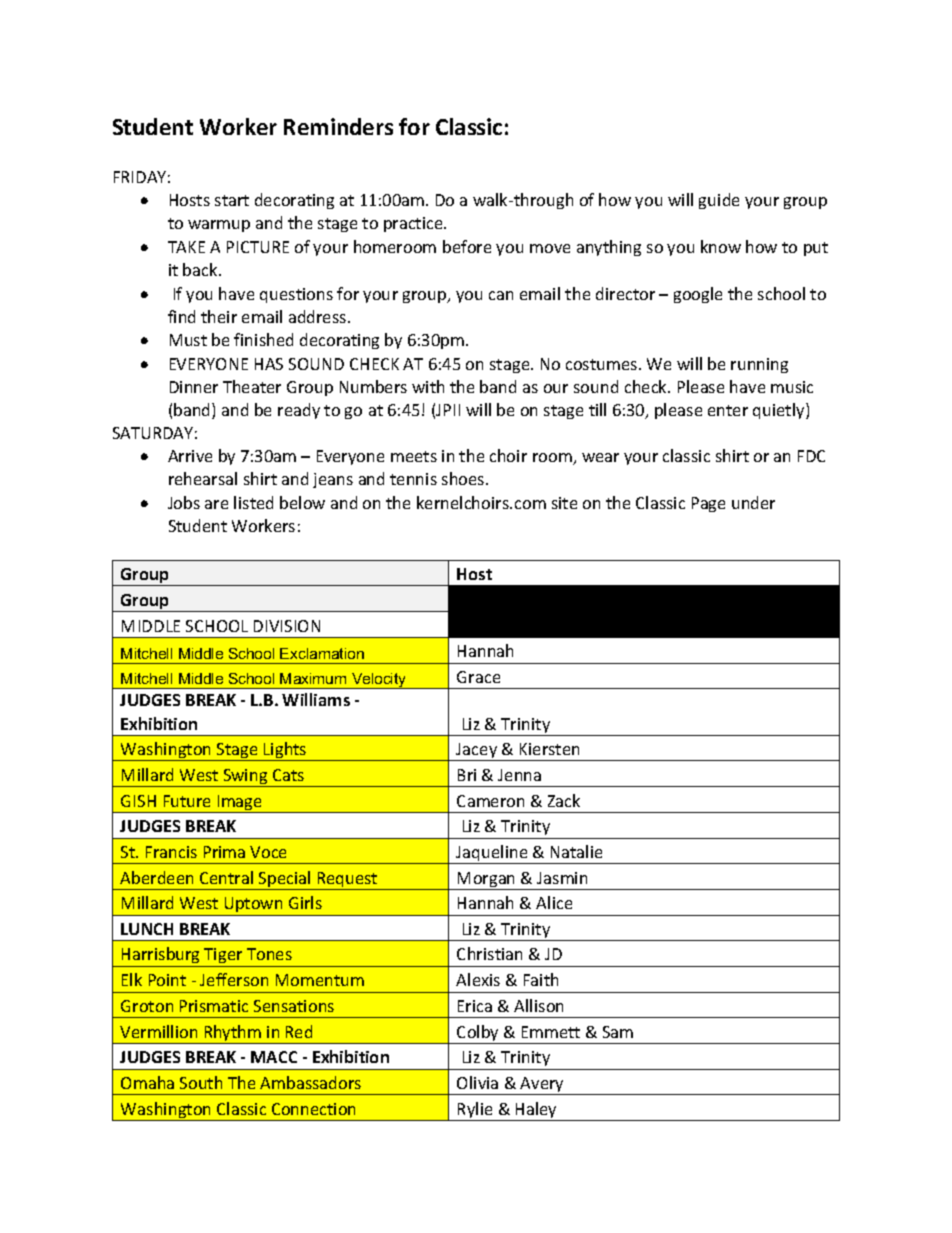 Image resolution: width=952 pixels, height=1233 pixels. Describe the element at coordinates (194, 387) in the screenshot. I see `Dinner` at that location.
